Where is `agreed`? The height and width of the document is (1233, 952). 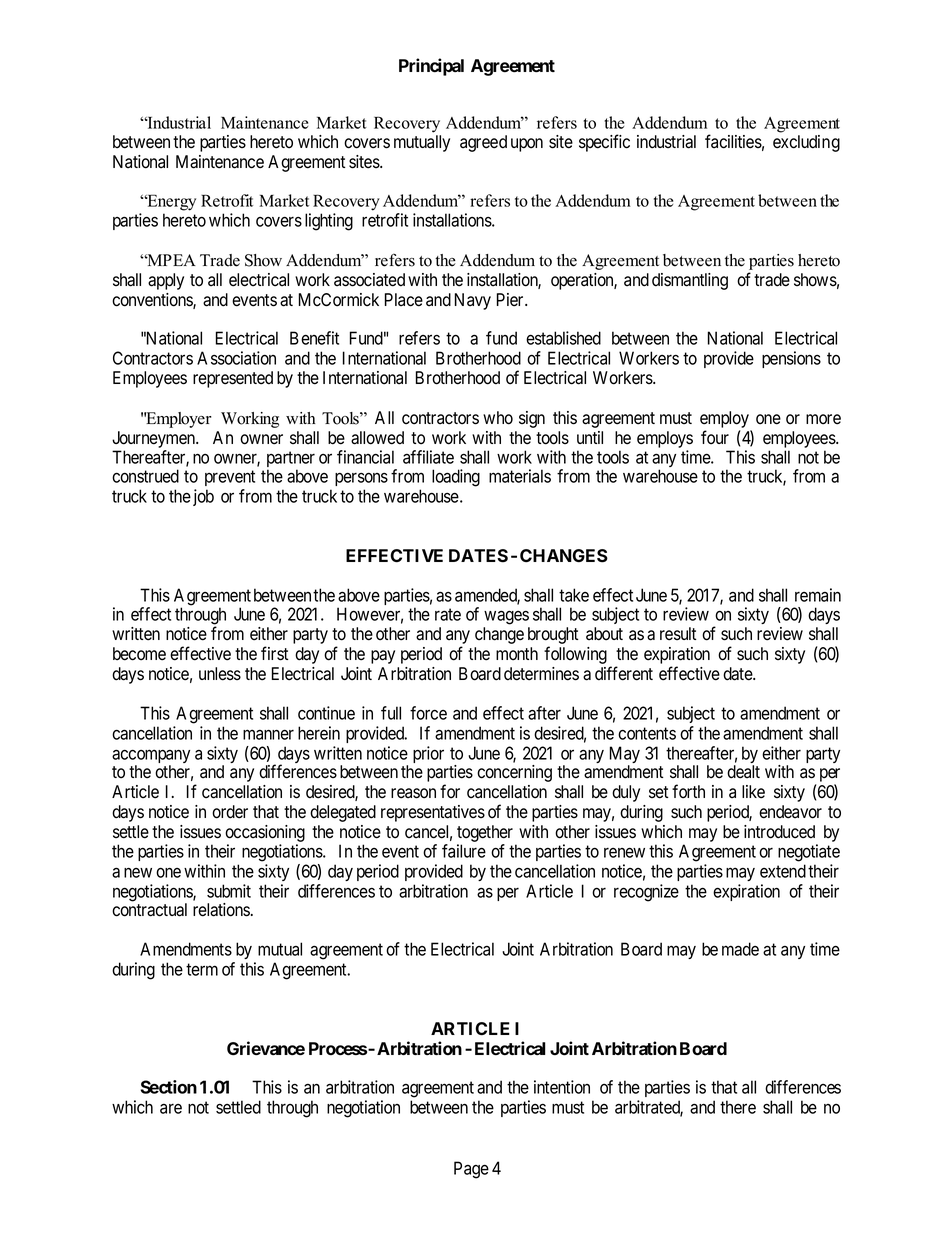
agreed is located at coordinates (483, 143).
